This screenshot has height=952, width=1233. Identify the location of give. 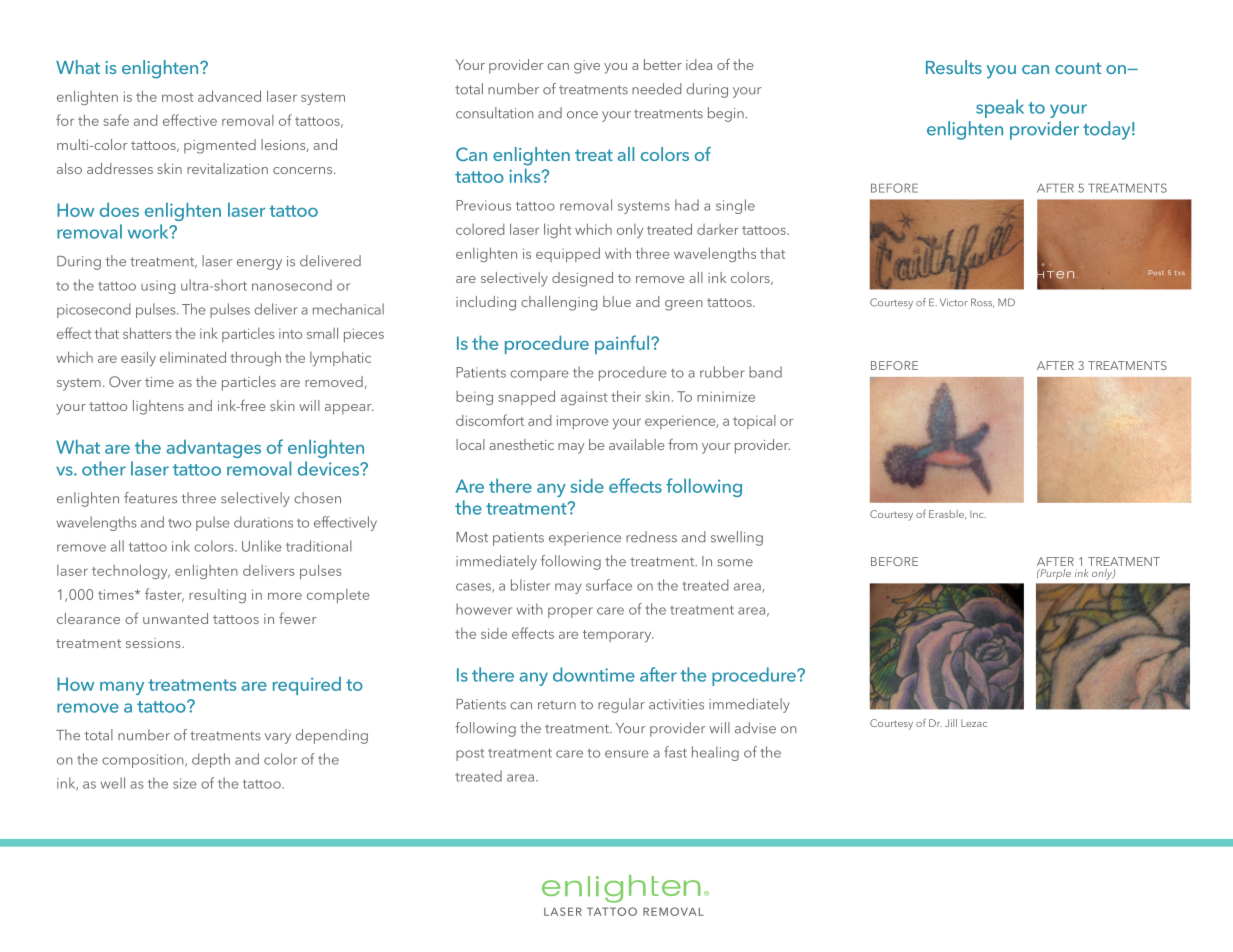
(587, 67).
